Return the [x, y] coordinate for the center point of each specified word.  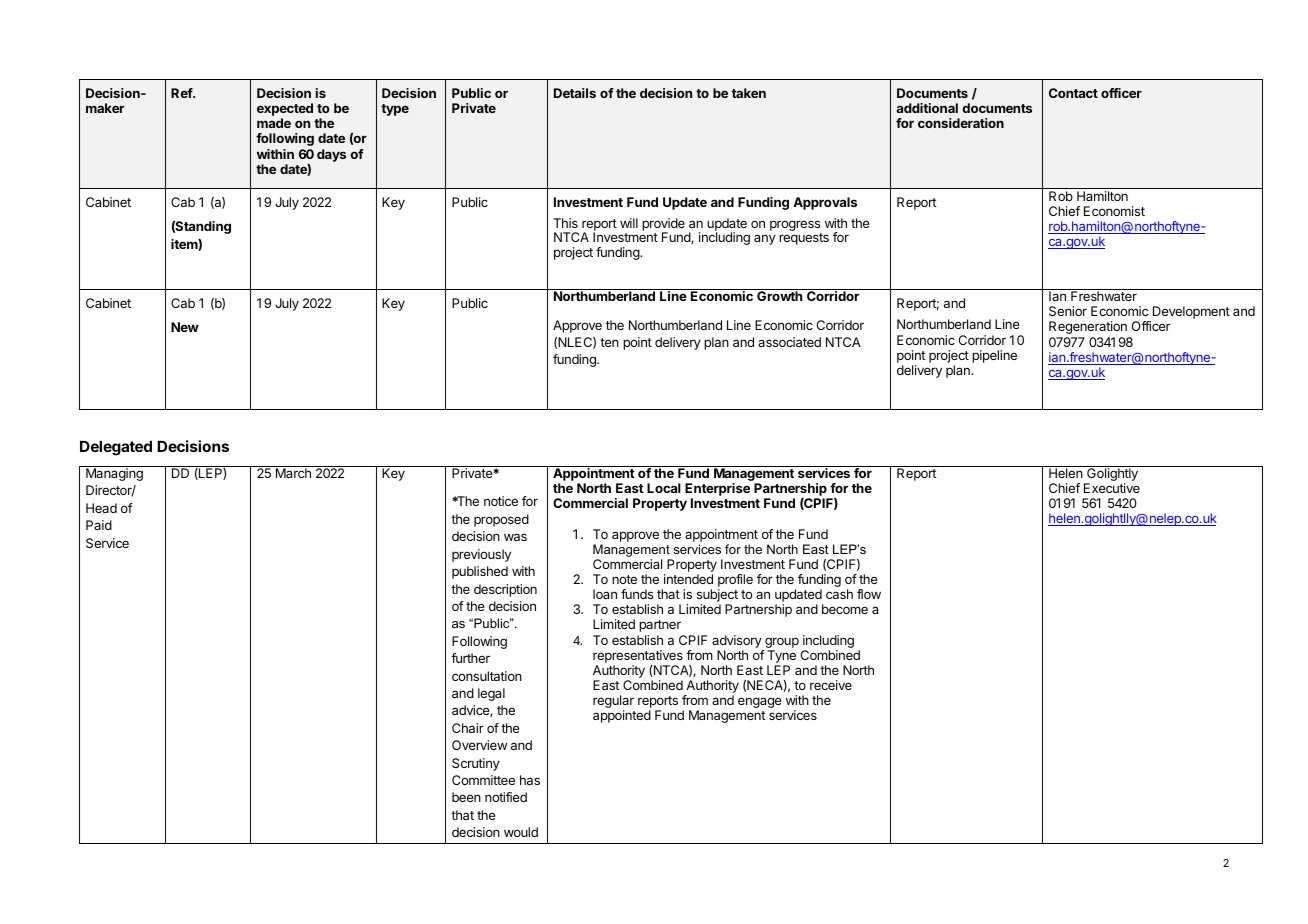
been [466, 797]
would [521, 832]
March [293, 473]
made [274, 123]
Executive [1112, 488]
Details [575, 93]
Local [664, 488]
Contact [1073, 93]
